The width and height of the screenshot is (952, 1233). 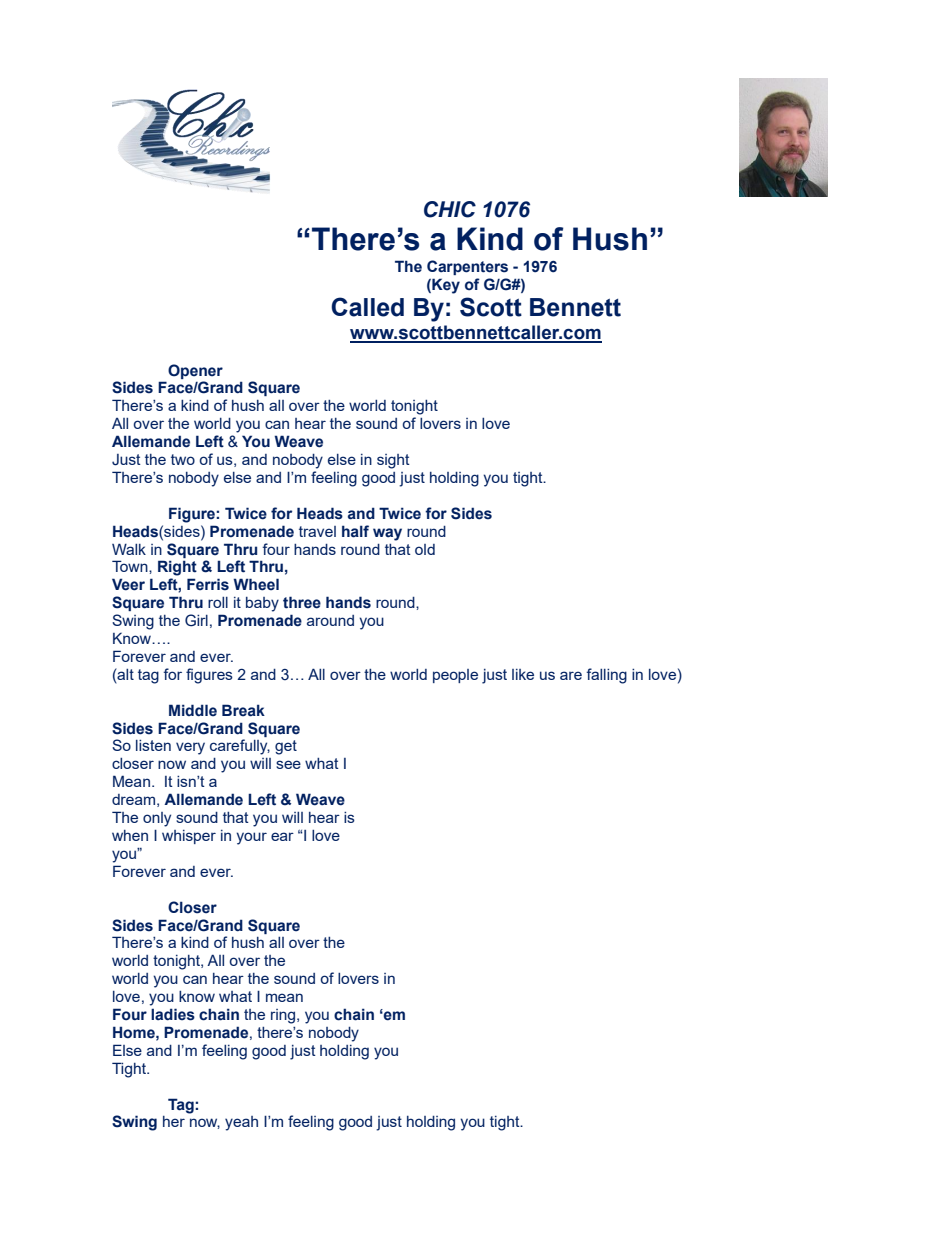 What do you see at coordinates (189, 837) in the screenshot?
I see `whisper` at bounding box center [189, 837].
